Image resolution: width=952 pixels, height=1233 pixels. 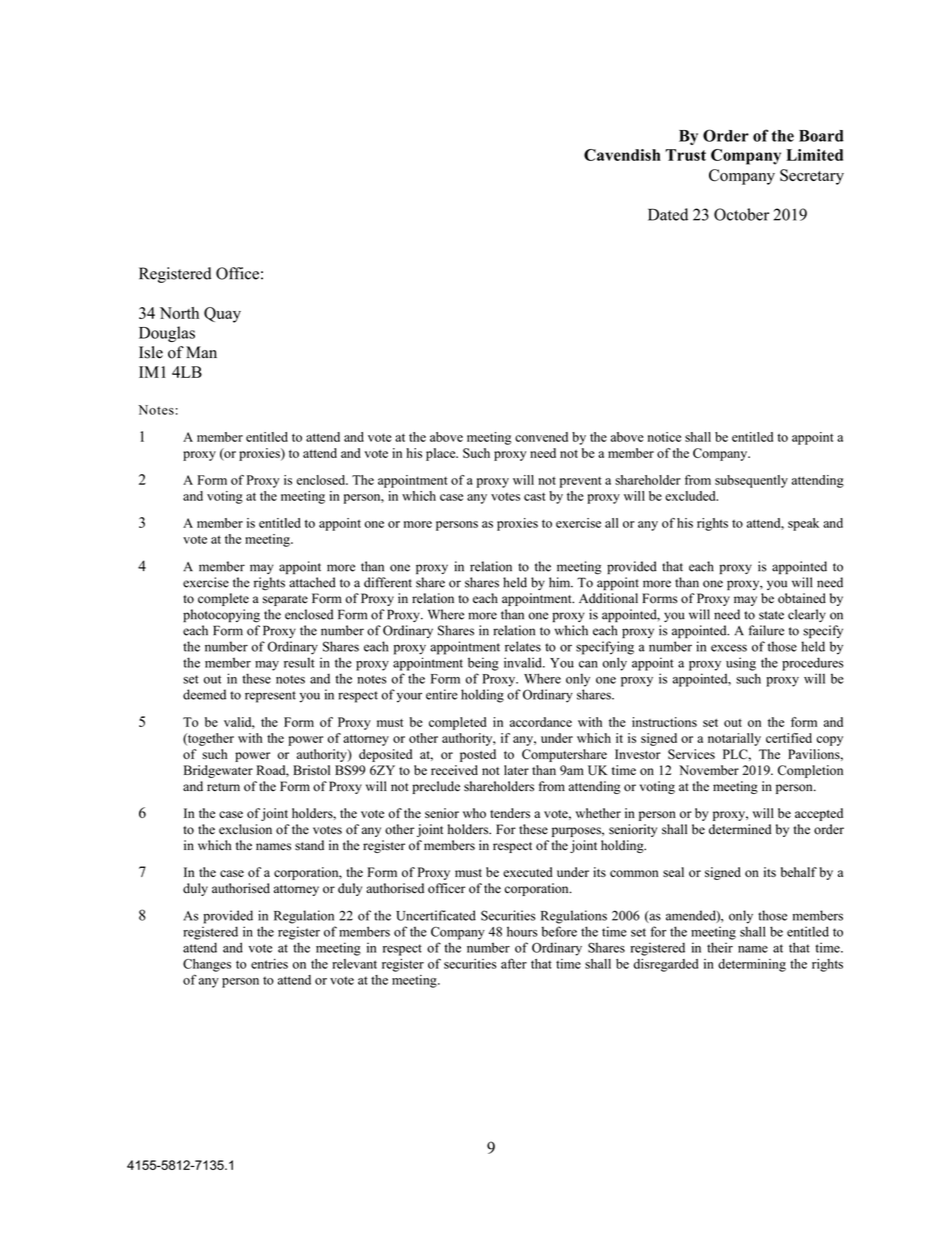 What do you see at coordinates (523, 646) in the screenshot?
I see `relates` at bounding box center [523, 646].
